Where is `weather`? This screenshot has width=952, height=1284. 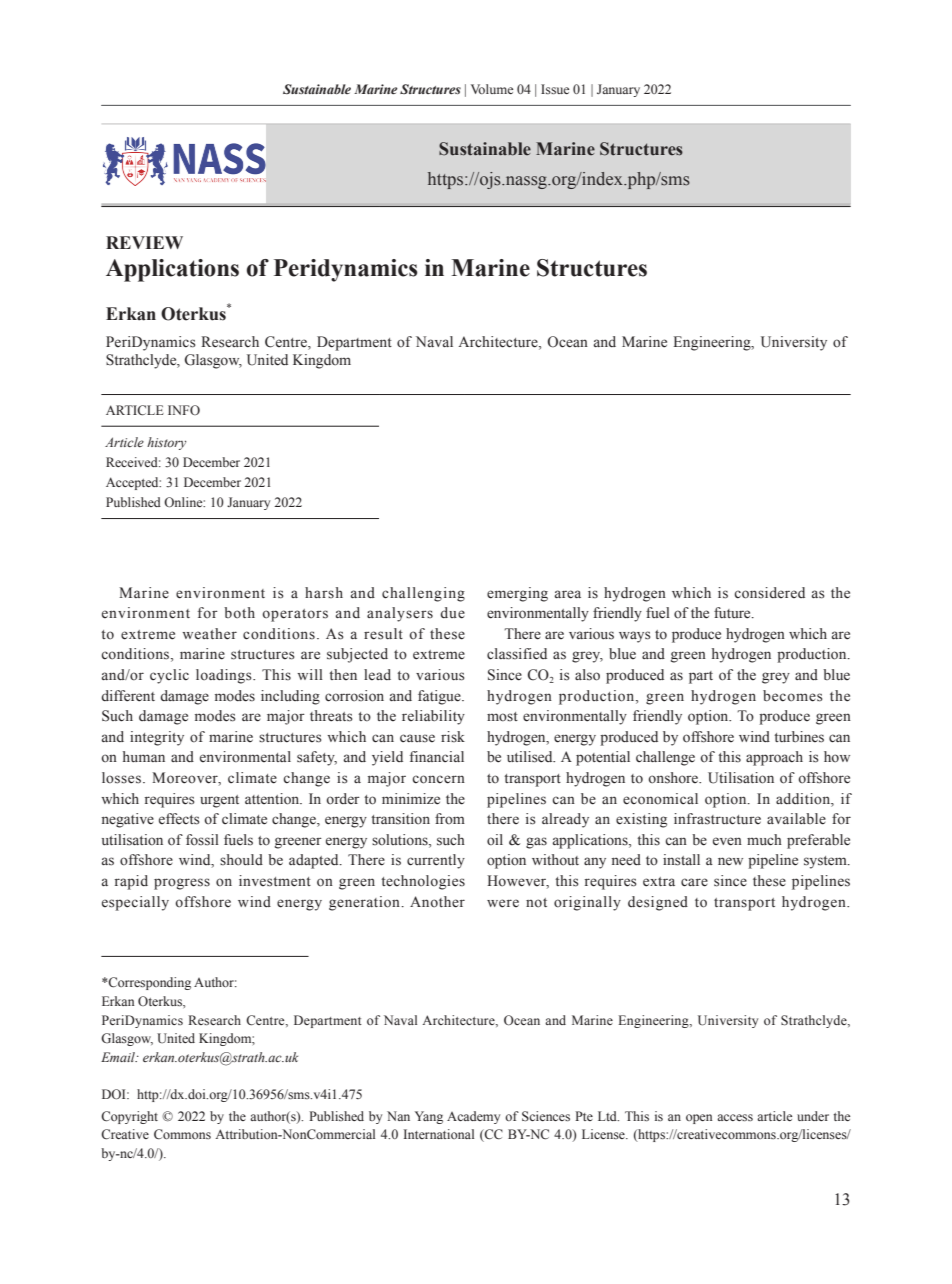
weather is located at coordinates (209, 634).
